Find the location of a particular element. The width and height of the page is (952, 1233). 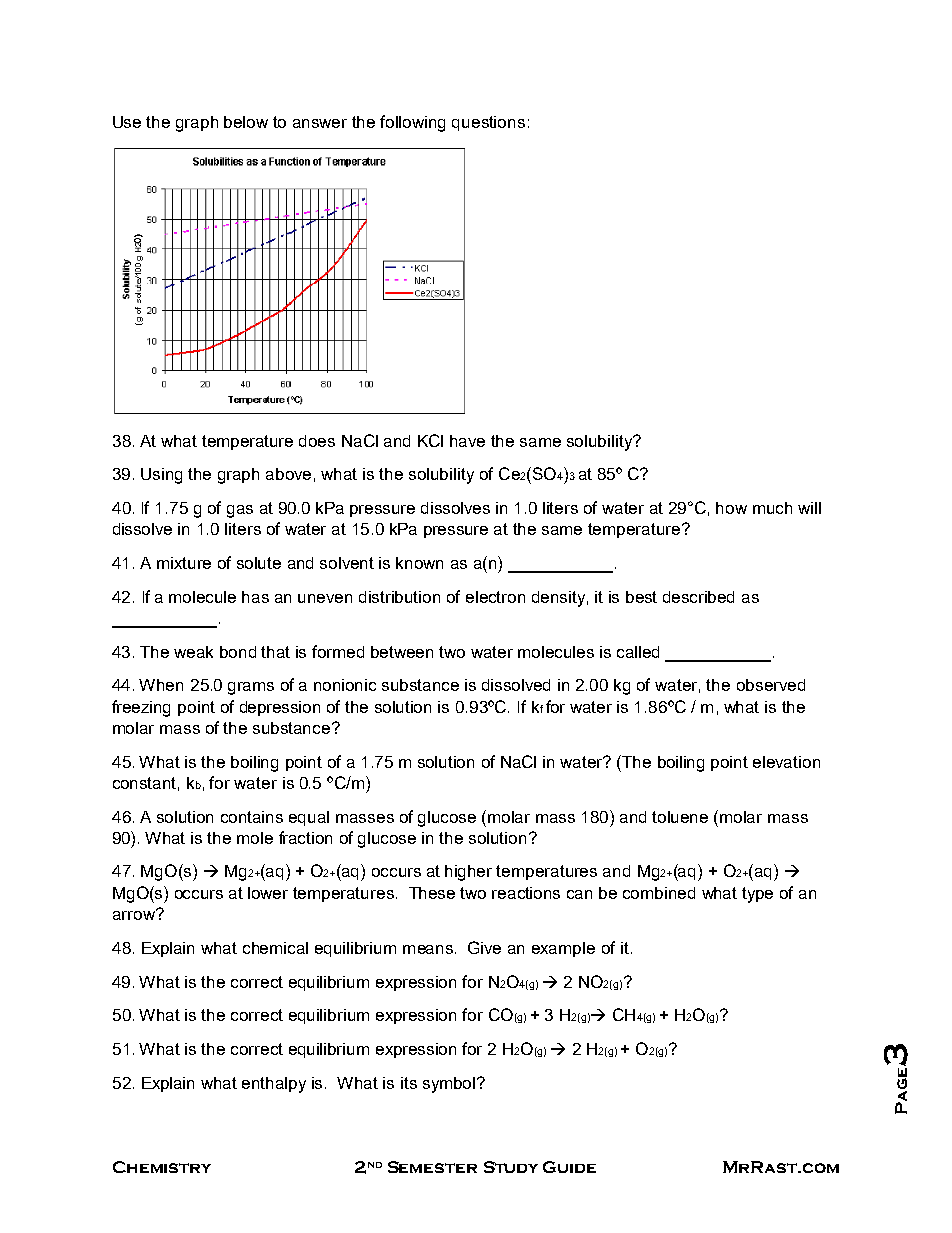

observed is located at coordinates (771, 685).
